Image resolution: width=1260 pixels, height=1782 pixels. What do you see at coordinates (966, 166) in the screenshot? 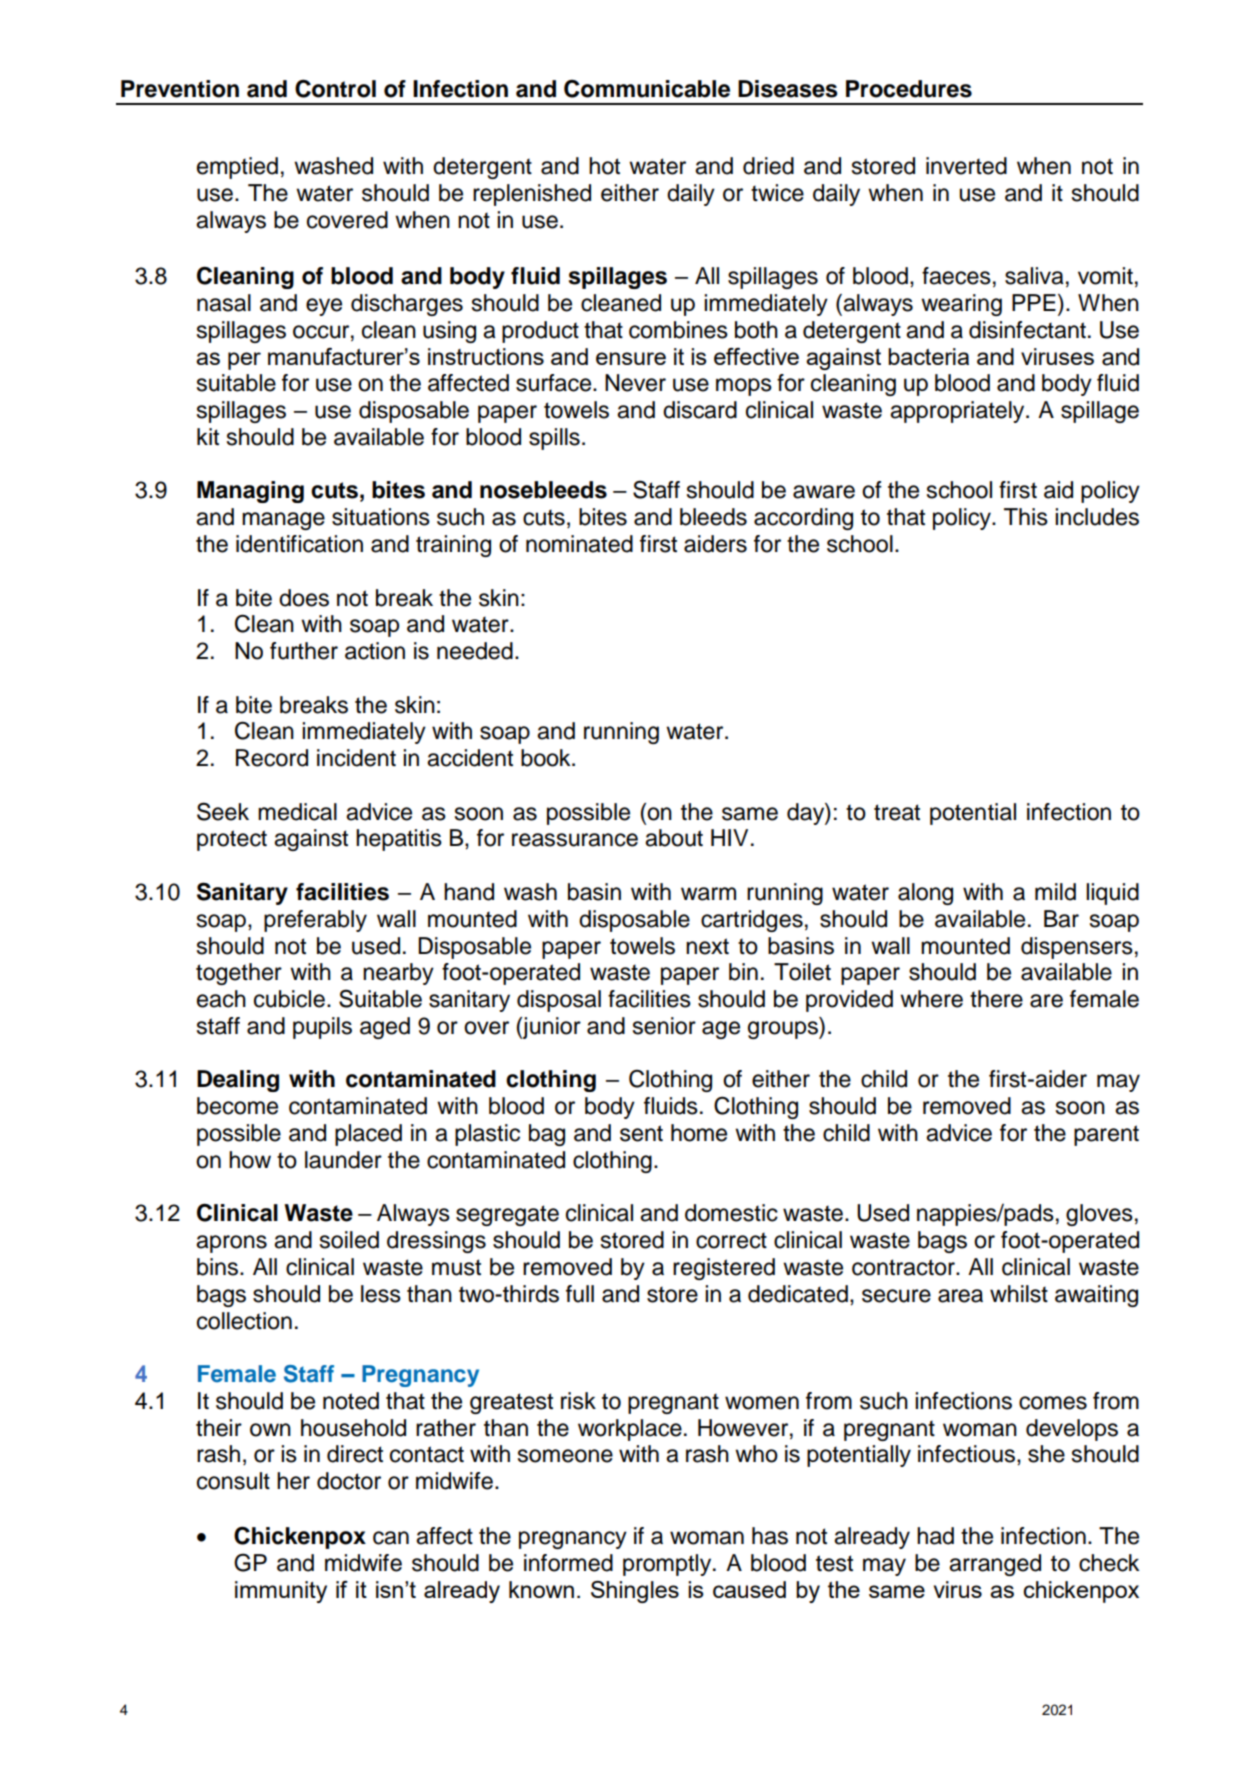
I see `inverted` at bounding box center [966, 166].
